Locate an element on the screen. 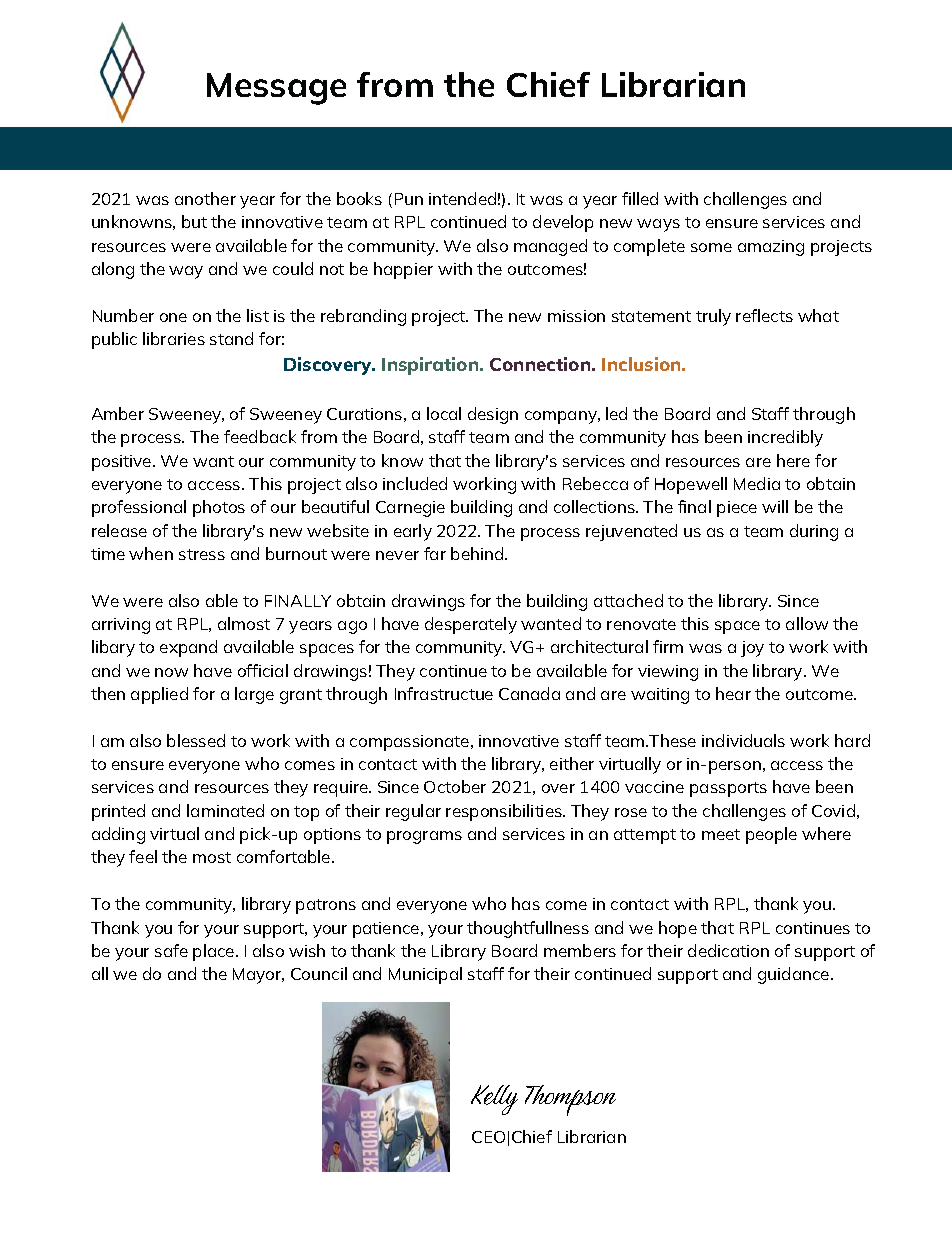  Message is located at coordinates (276, 89).
